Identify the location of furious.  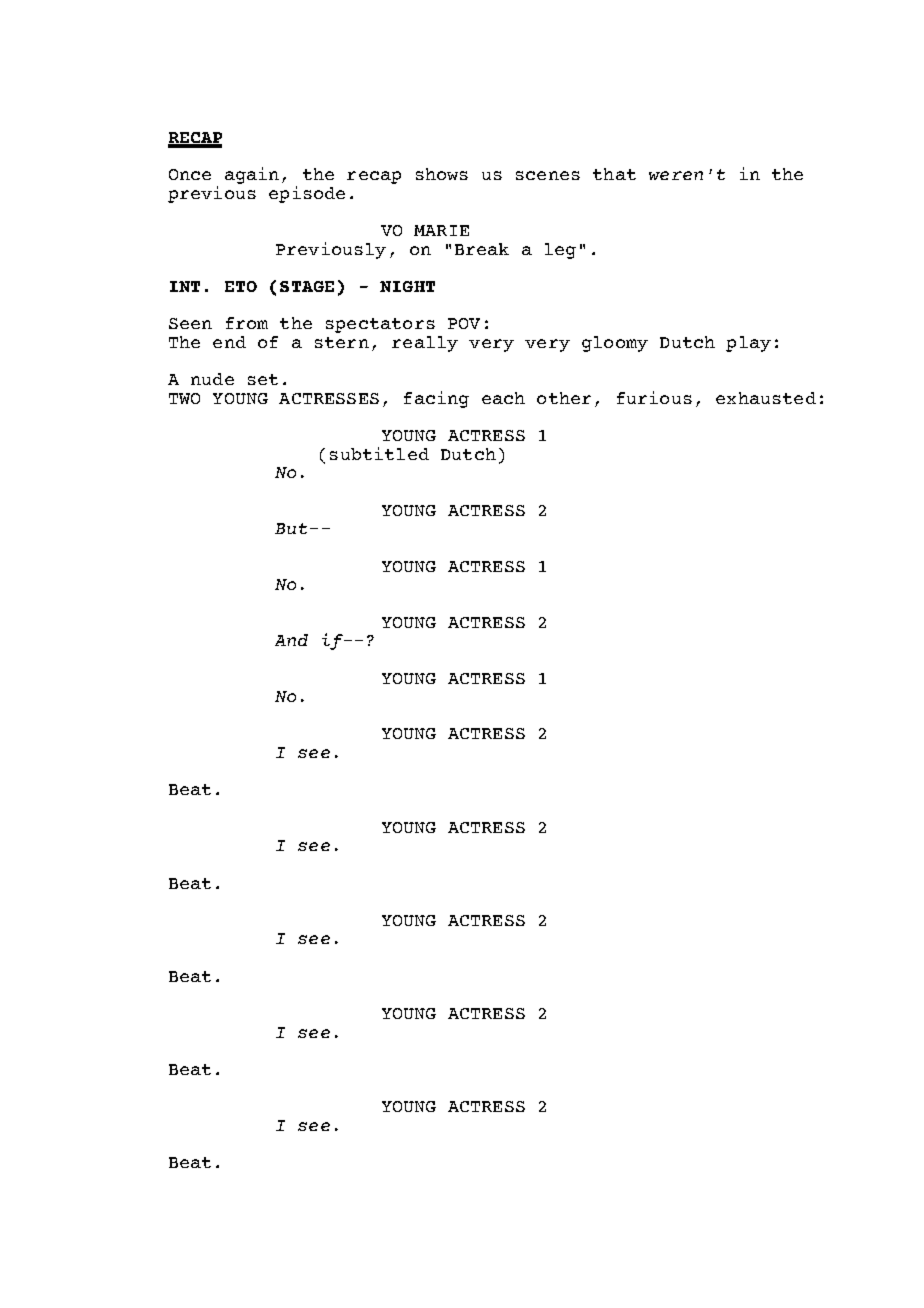
(654, 397).
